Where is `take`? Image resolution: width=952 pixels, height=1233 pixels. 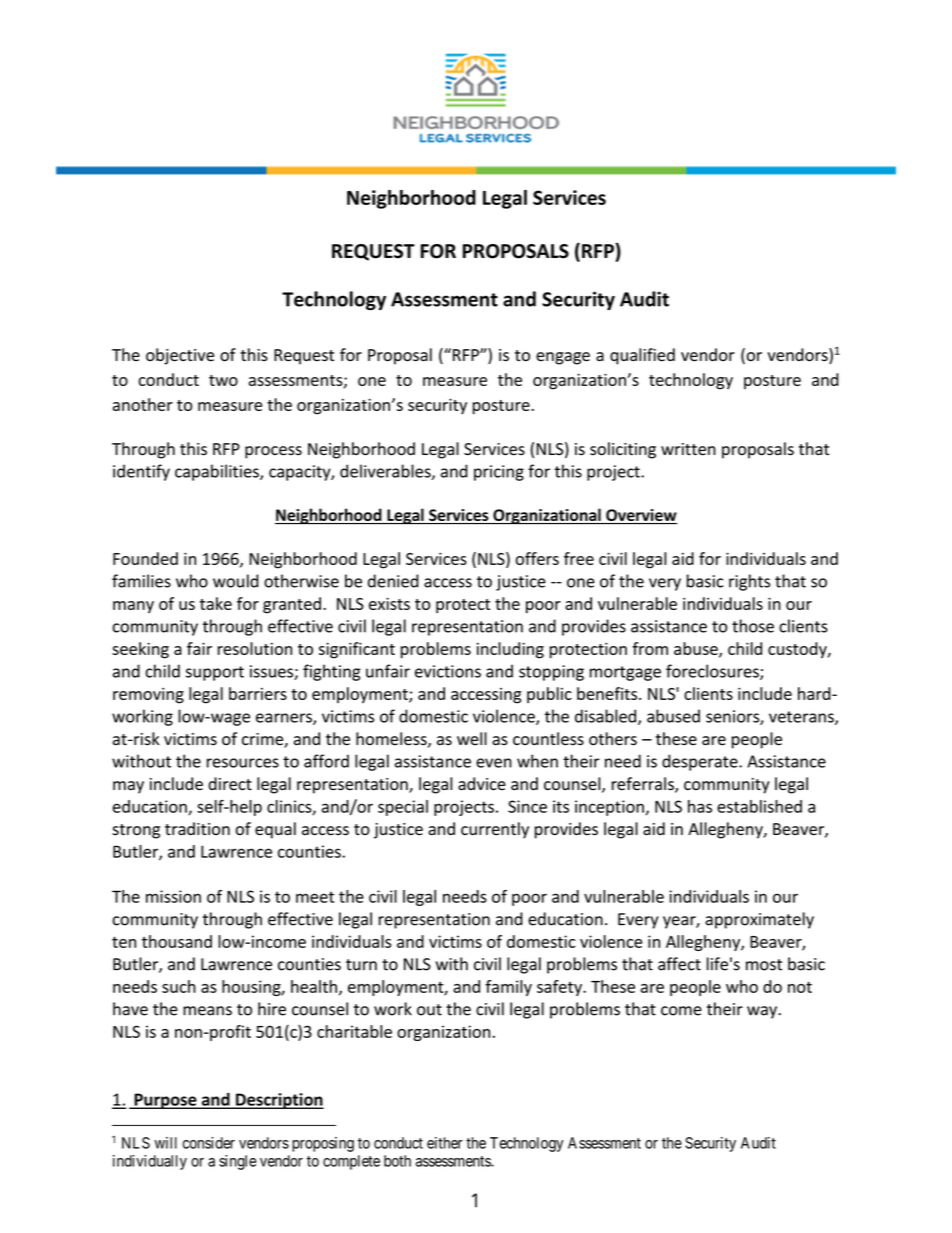
take is located at coordinates (216, 603).
